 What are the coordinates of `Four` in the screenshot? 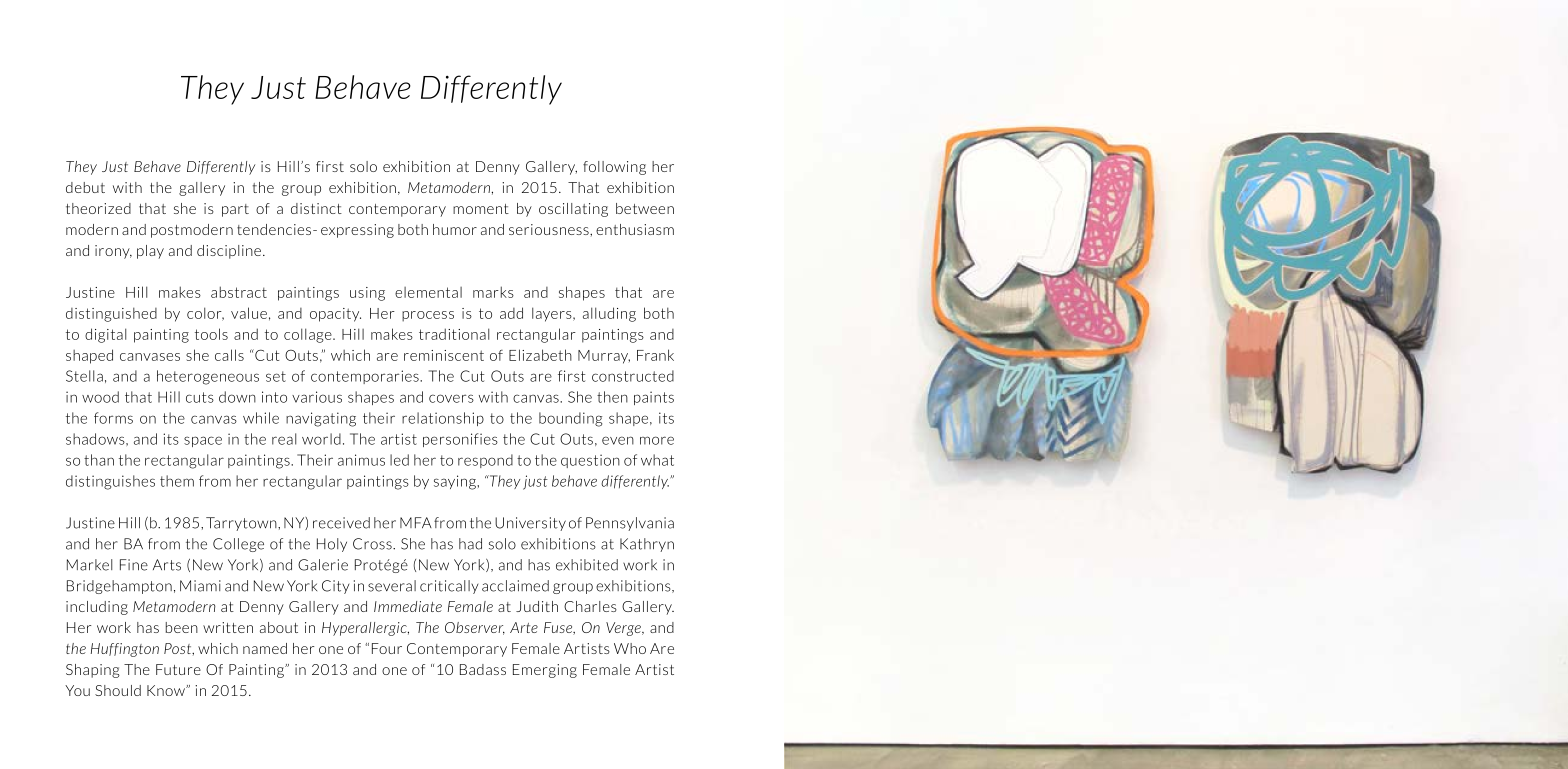 It's located at (387, 648).
